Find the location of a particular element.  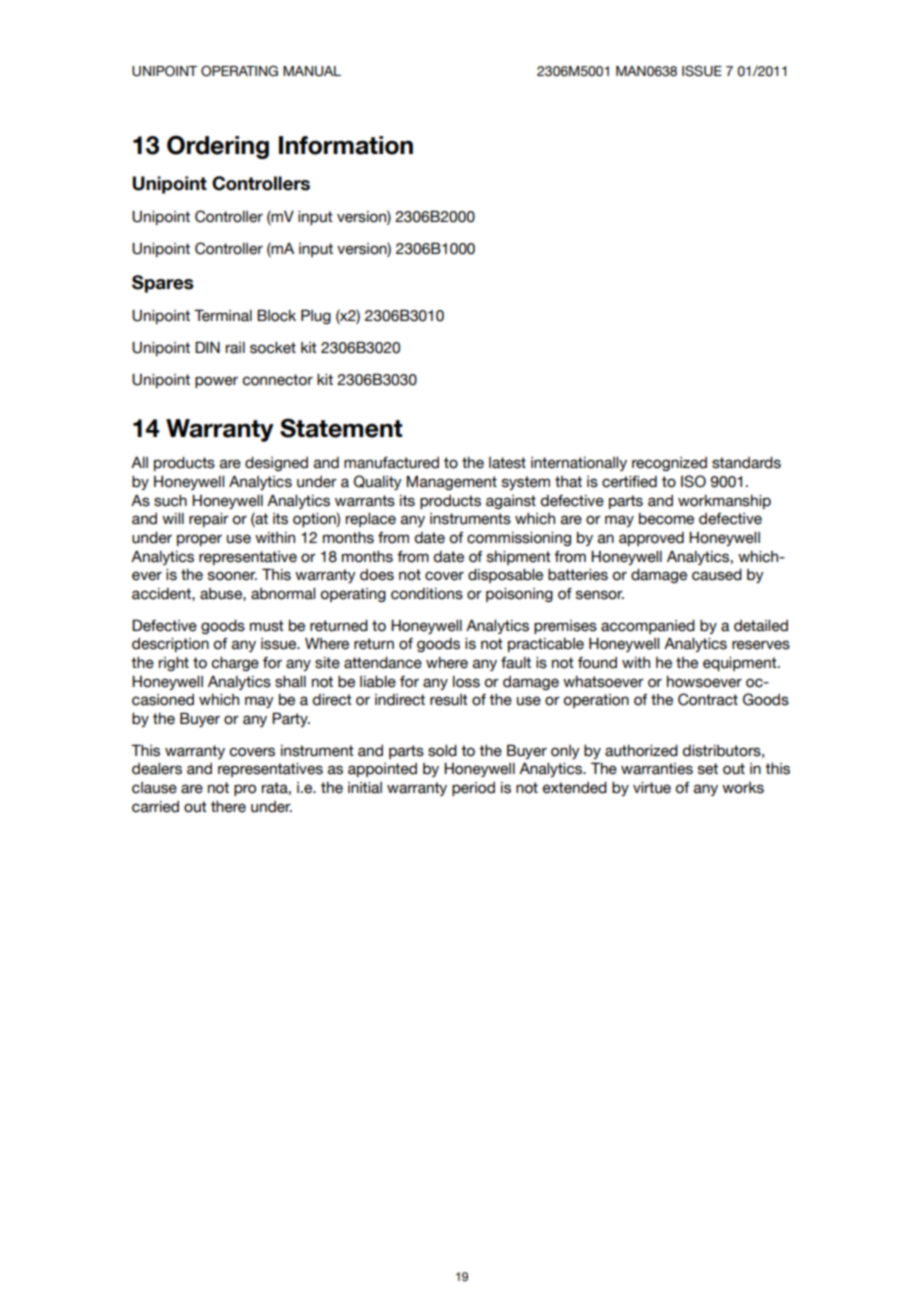

set is located at coordinates (708, 769).
